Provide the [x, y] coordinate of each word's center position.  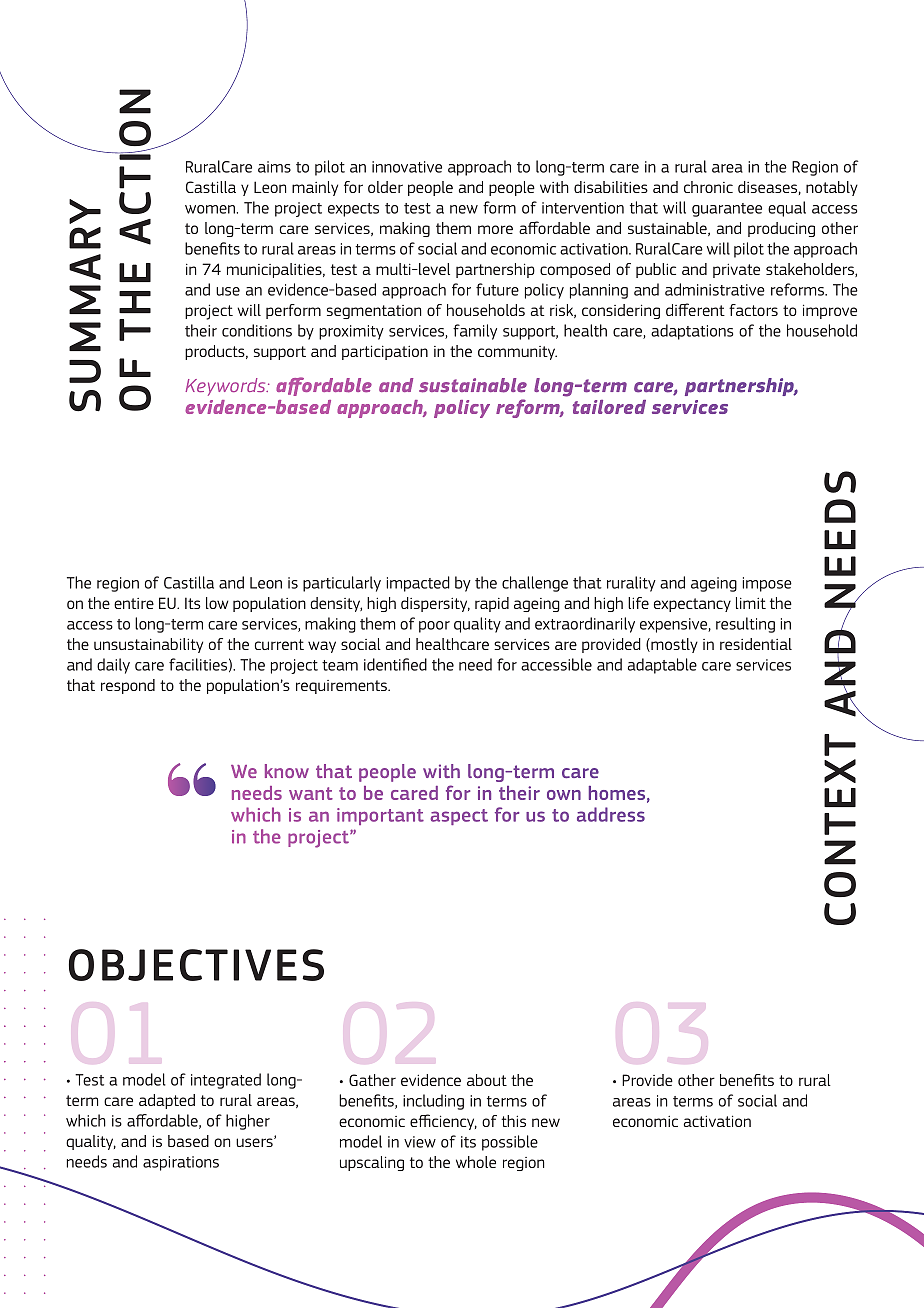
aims [274, 167]
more [495, 229]
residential [756, 644]
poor [434, 627]
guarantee [727, 210]
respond [128, 686]
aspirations [181, 1163]
